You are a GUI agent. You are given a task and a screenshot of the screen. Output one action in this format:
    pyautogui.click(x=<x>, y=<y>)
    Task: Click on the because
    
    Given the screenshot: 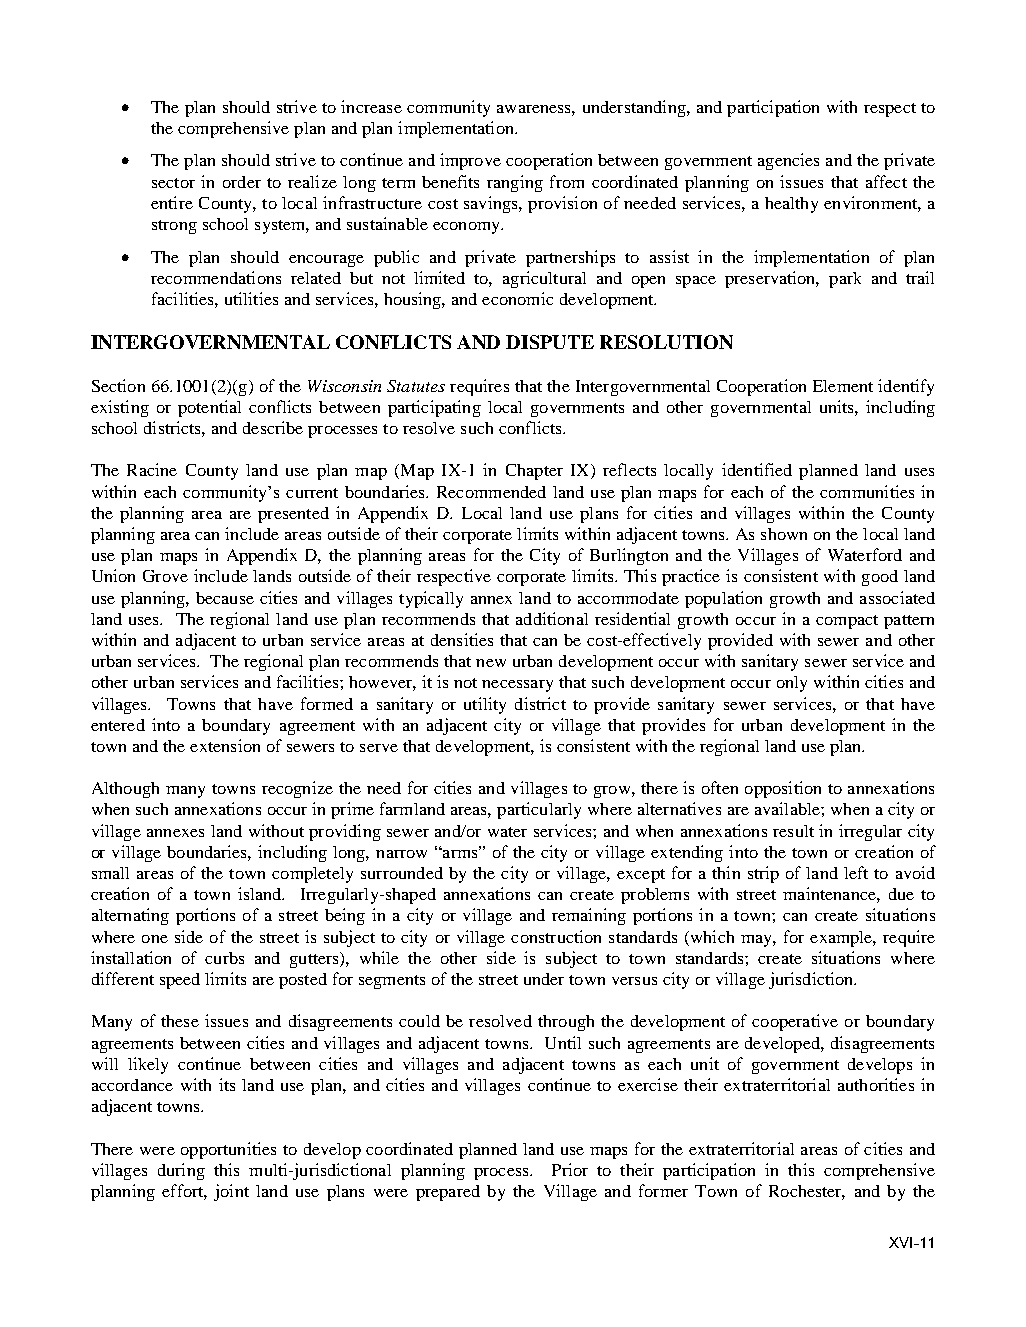 What is the action you would take?
    pyautogui.click(x=225, y=598)
